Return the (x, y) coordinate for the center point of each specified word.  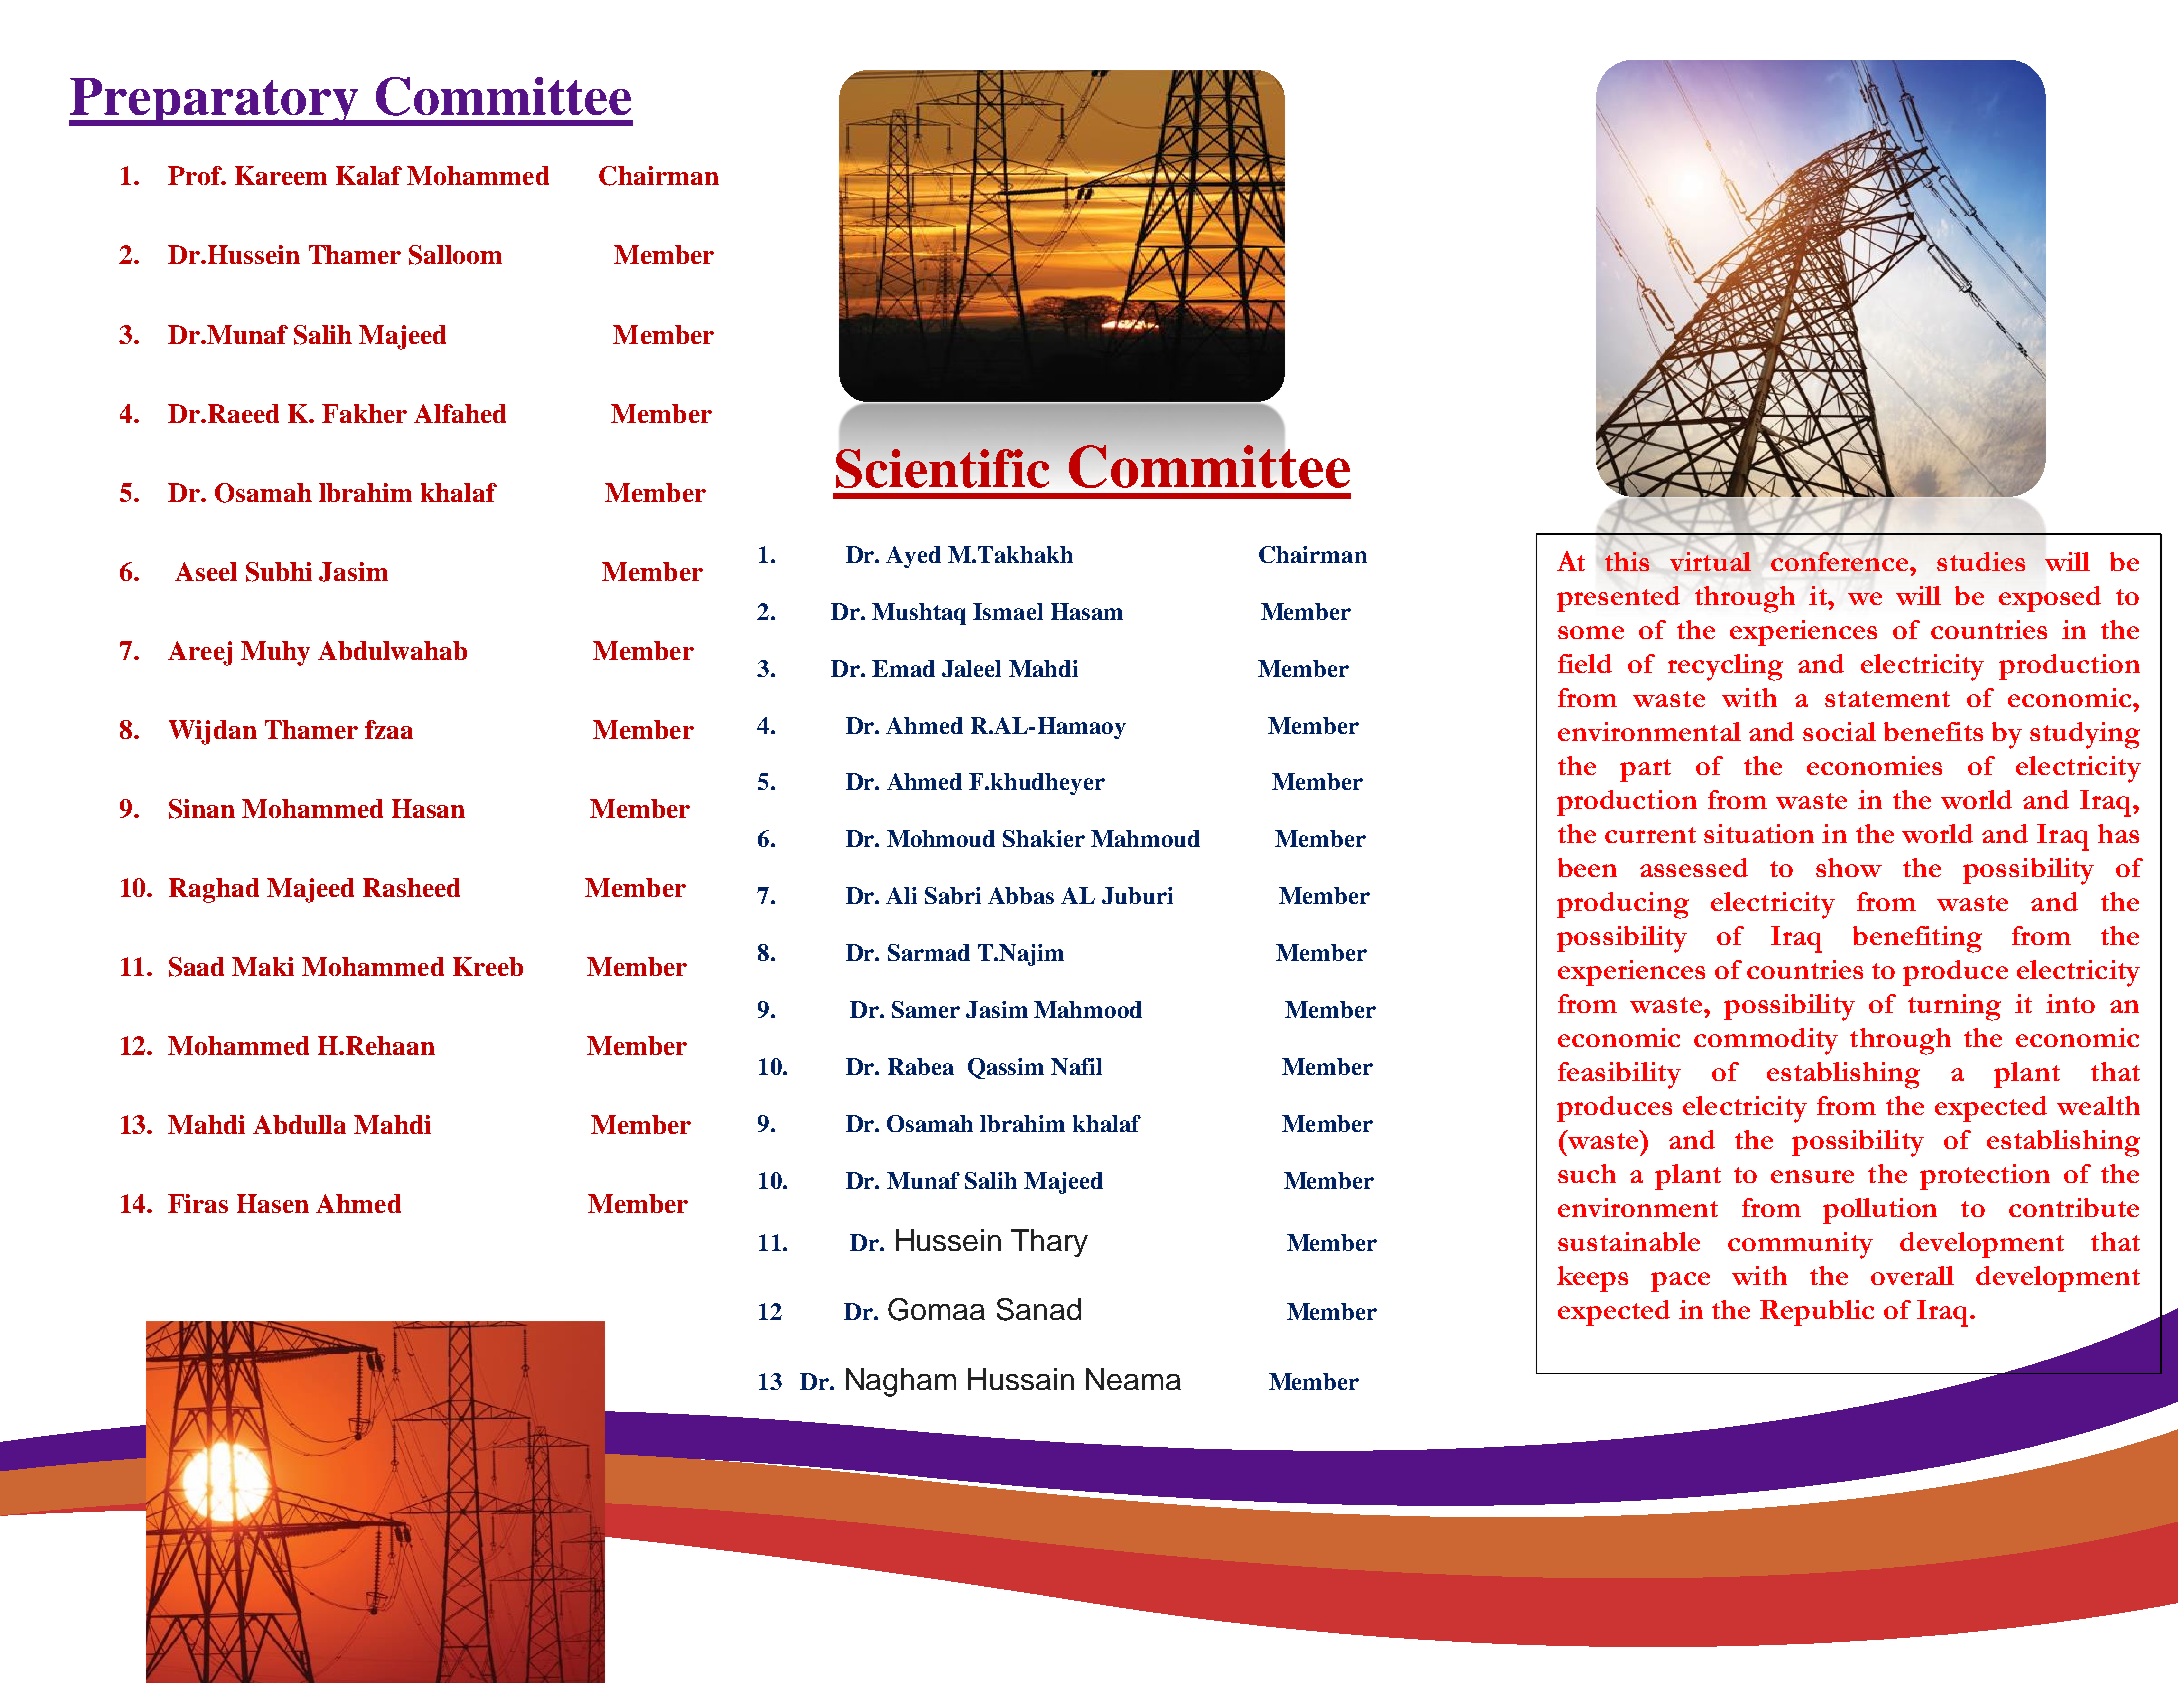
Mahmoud (1145, 838)
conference (1841, 561)
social (1839, 731)
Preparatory (215, 102)
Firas (198, 1203)
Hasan (428, 808)
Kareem (281, 175)
